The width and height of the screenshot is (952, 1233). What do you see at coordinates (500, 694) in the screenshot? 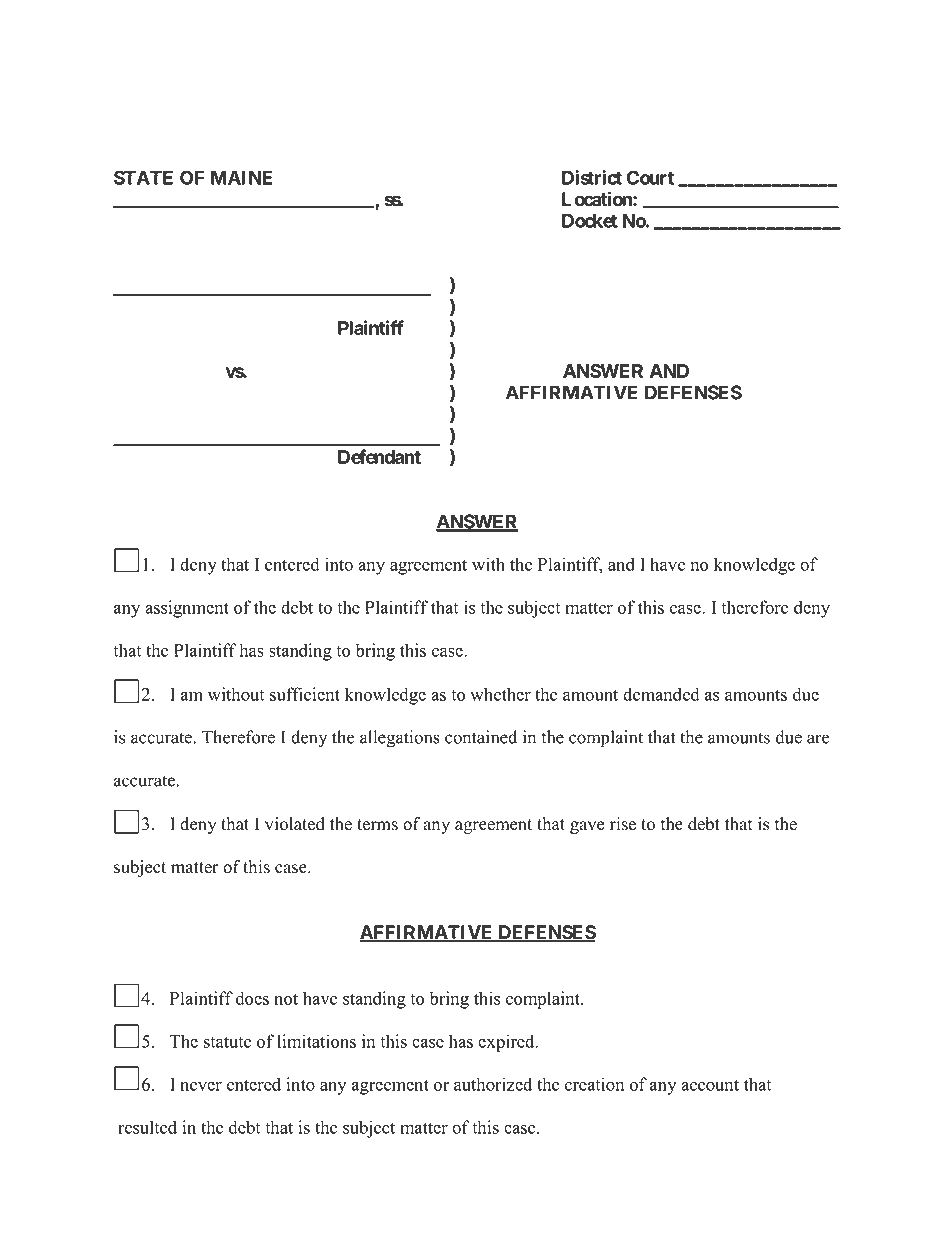
I see `whether` at bounding box center [500, 694].
